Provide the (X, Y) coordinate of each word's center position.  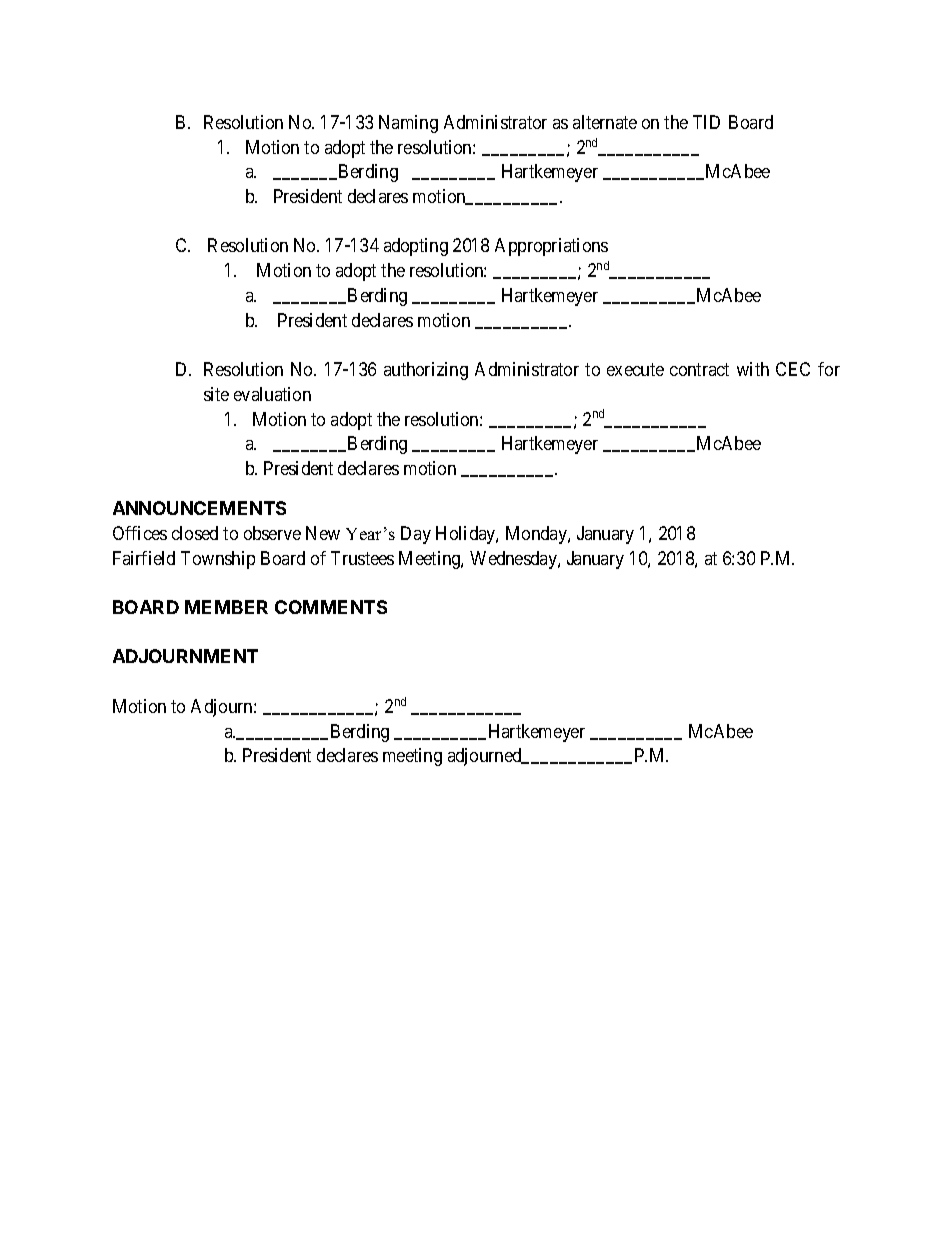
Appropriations (551, 247)
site (216, 394)
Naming (408, 124)
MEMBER (226, 607)
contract (699, 369)
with (753, 369)
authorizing (426, 371)
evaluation (272, 394)
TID (706, 122)
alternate (605, 122)
